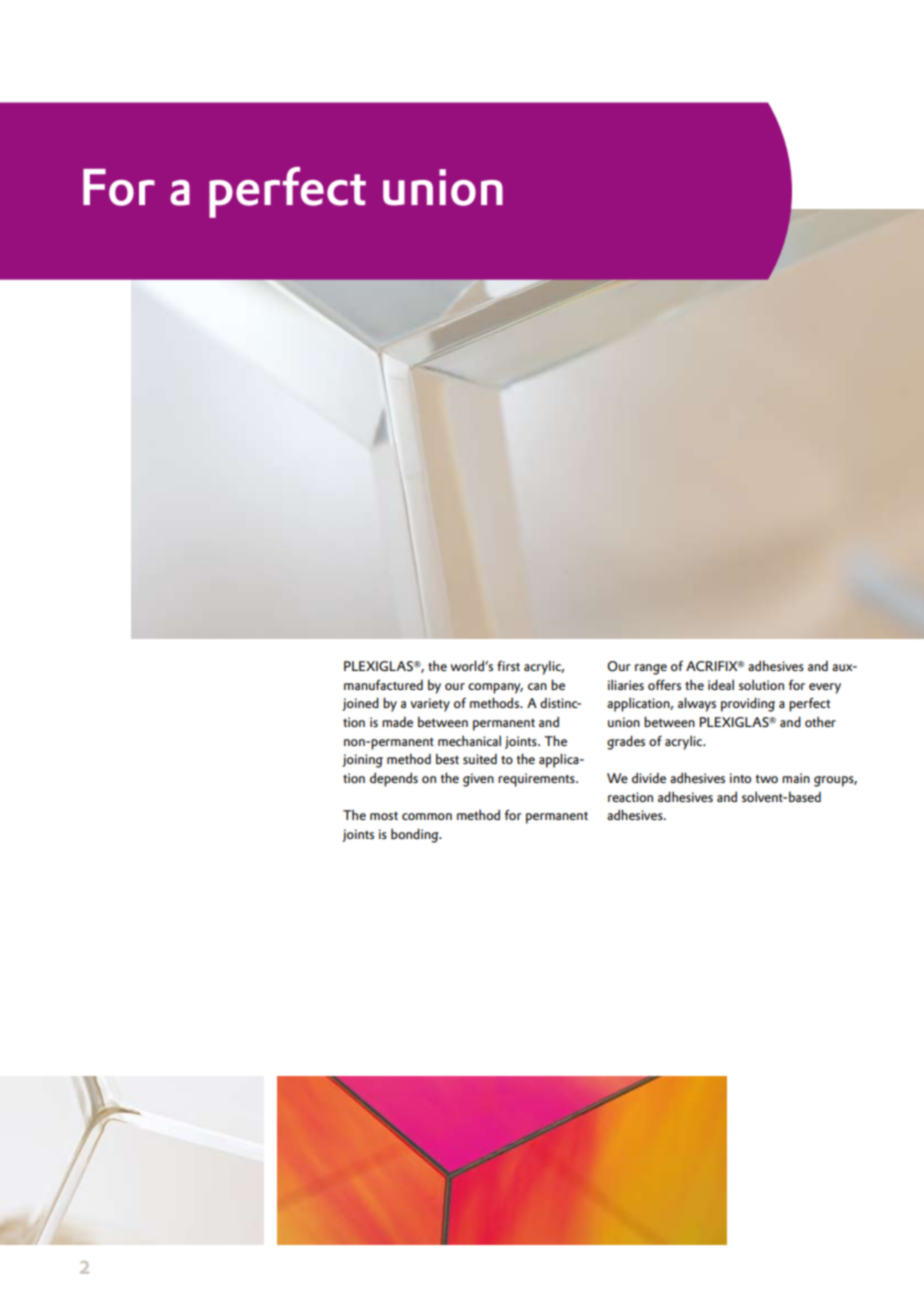  I want to click on ideal, so click(721, 684).
